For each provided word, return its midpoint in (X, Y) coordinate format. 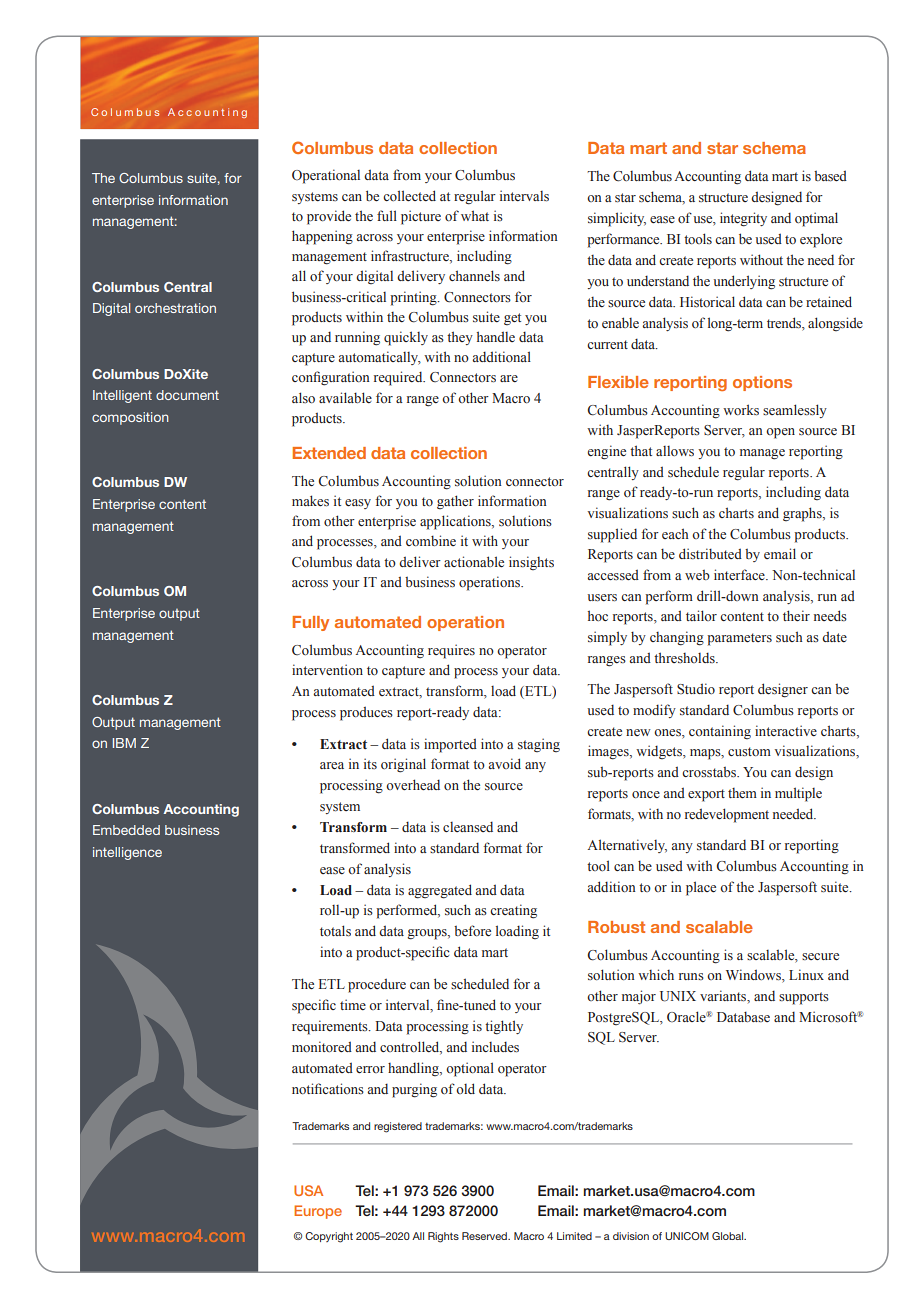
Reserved (485, 1236)
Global (728, 1236)
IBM (124, 743)
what (475, 215)
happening (322, 237)
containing (720, 732)
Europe (318, 1212)
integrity (743, 219)
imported (450, 745)
